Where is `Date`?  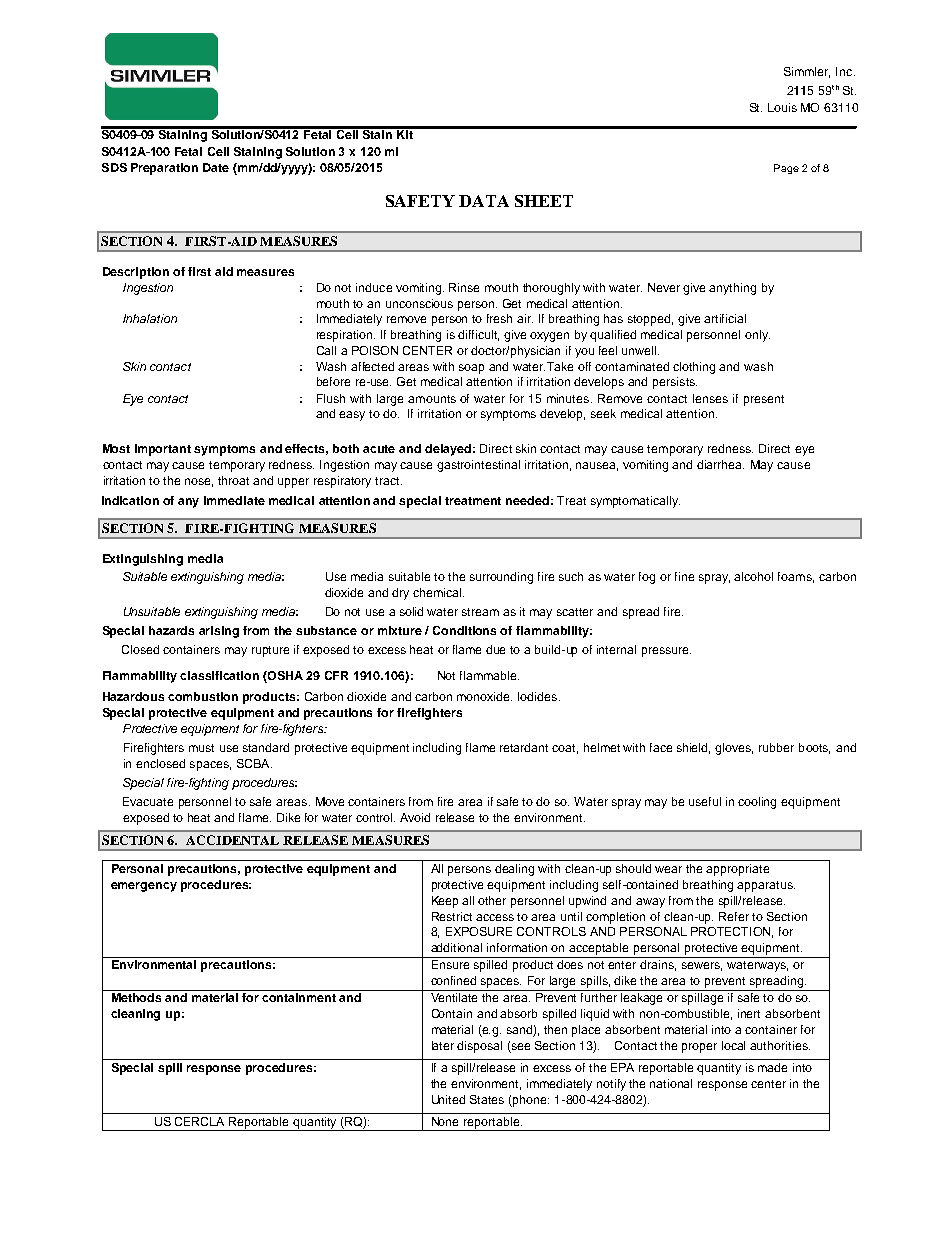 Date is located at coordinates (216, 167).
